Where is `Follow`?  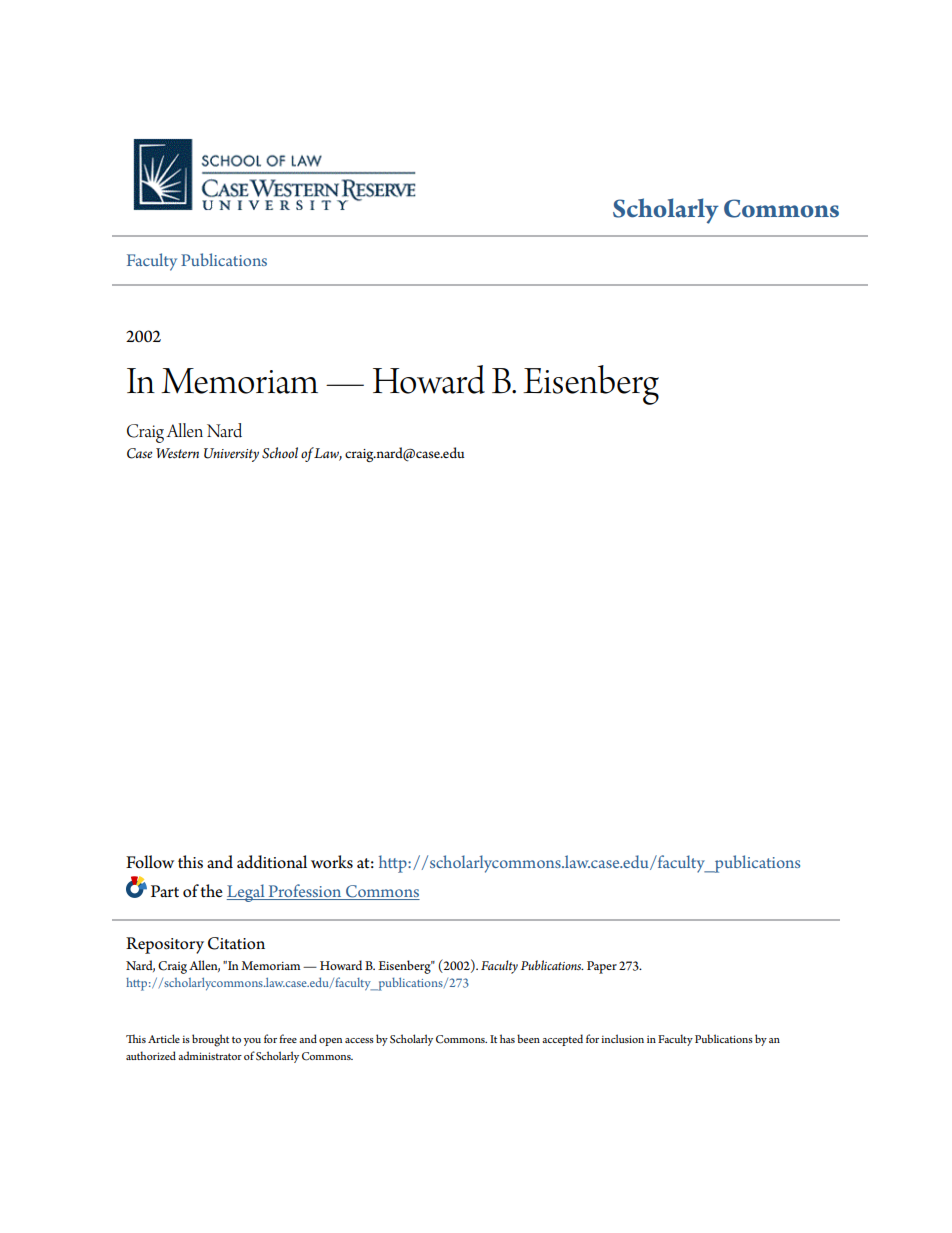 Follow is located at coordinates (150, 862).
